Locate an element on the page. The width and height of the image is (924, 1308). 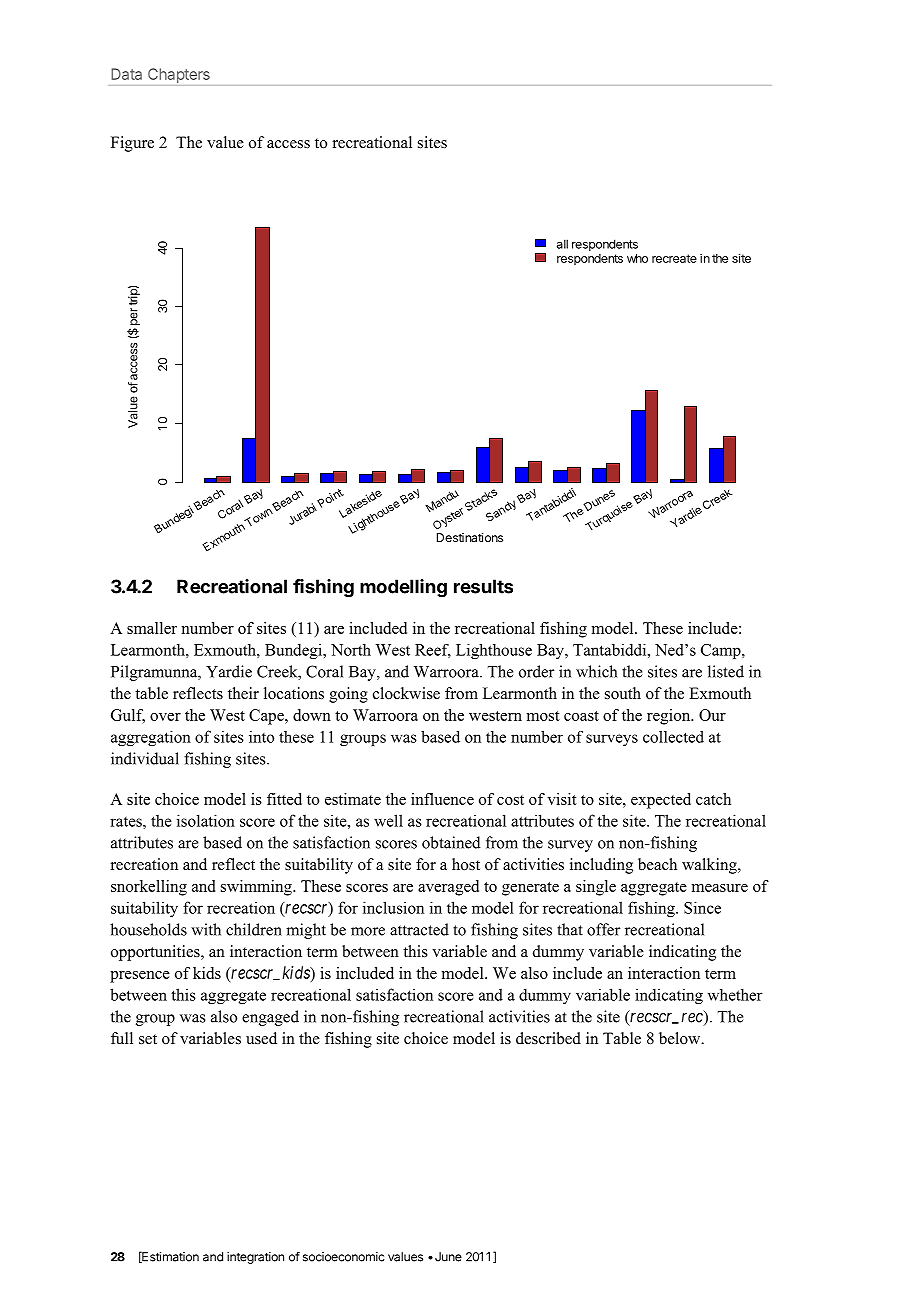
recreate is located at coordinates (674, 258).
